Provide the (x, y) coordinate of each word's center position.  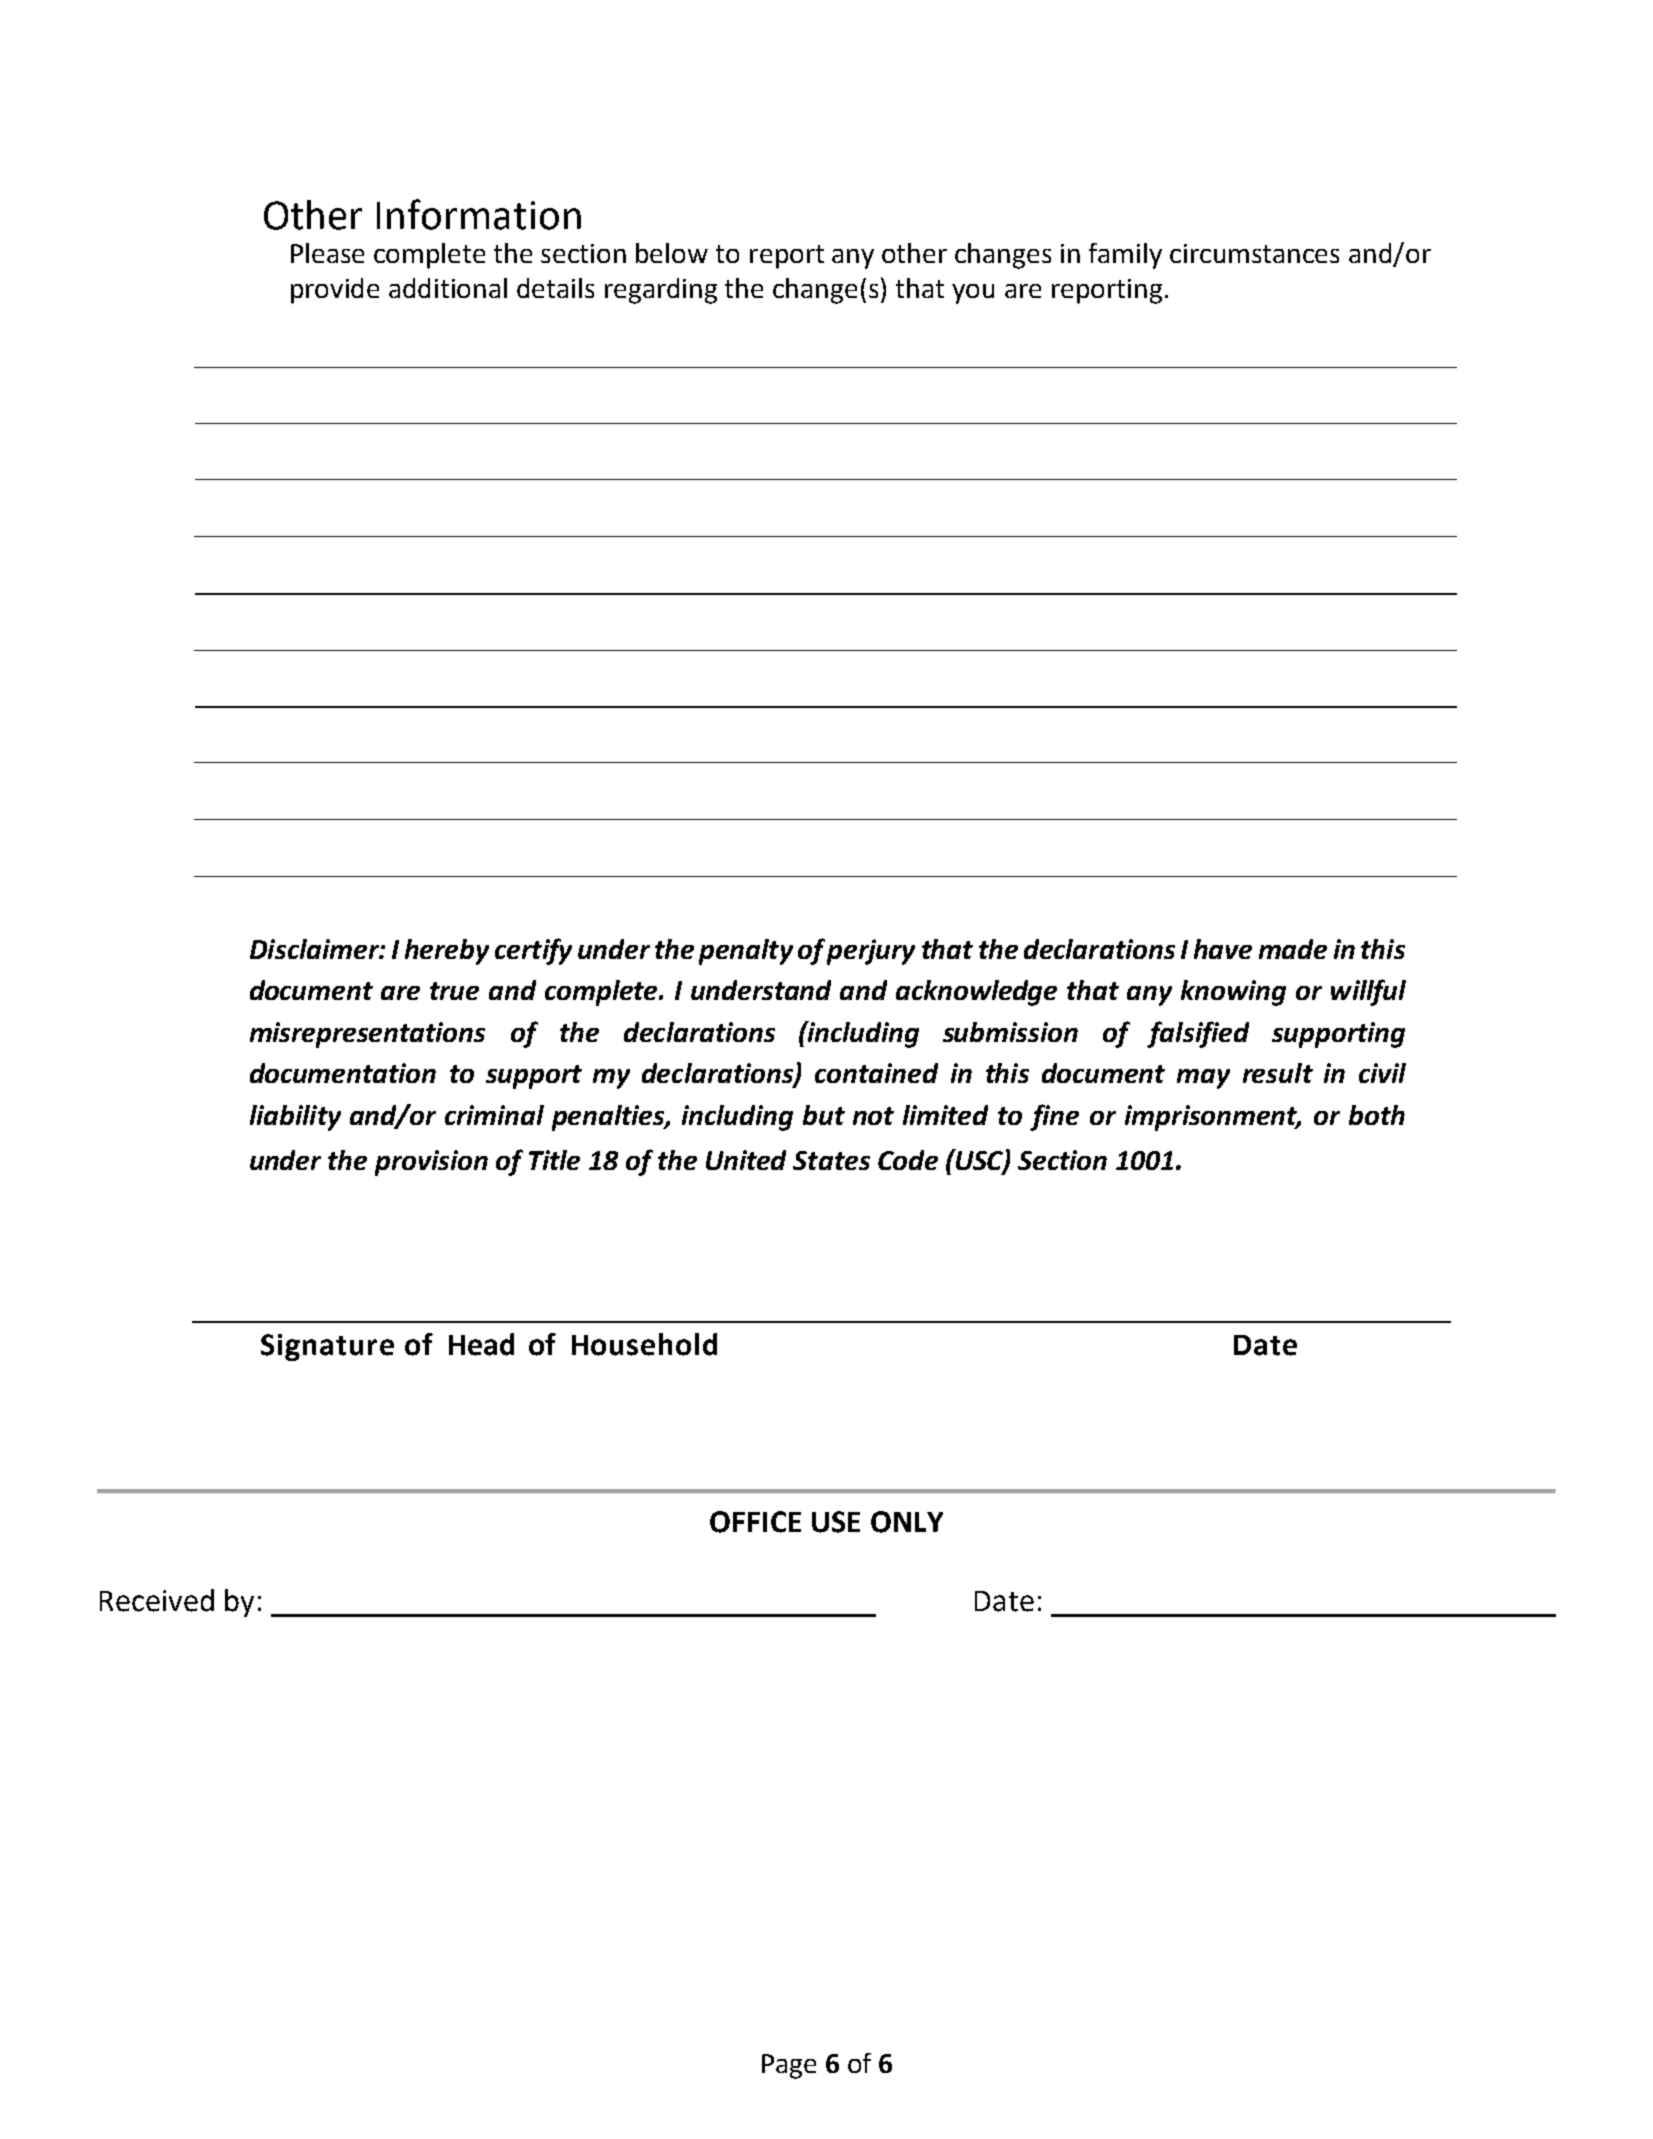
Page (789, 2066)
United (746, 1160)
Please (327, 253)
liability (295, 1118)
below (672, 253)
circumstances (1254, 253)
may (1203, 1079)
